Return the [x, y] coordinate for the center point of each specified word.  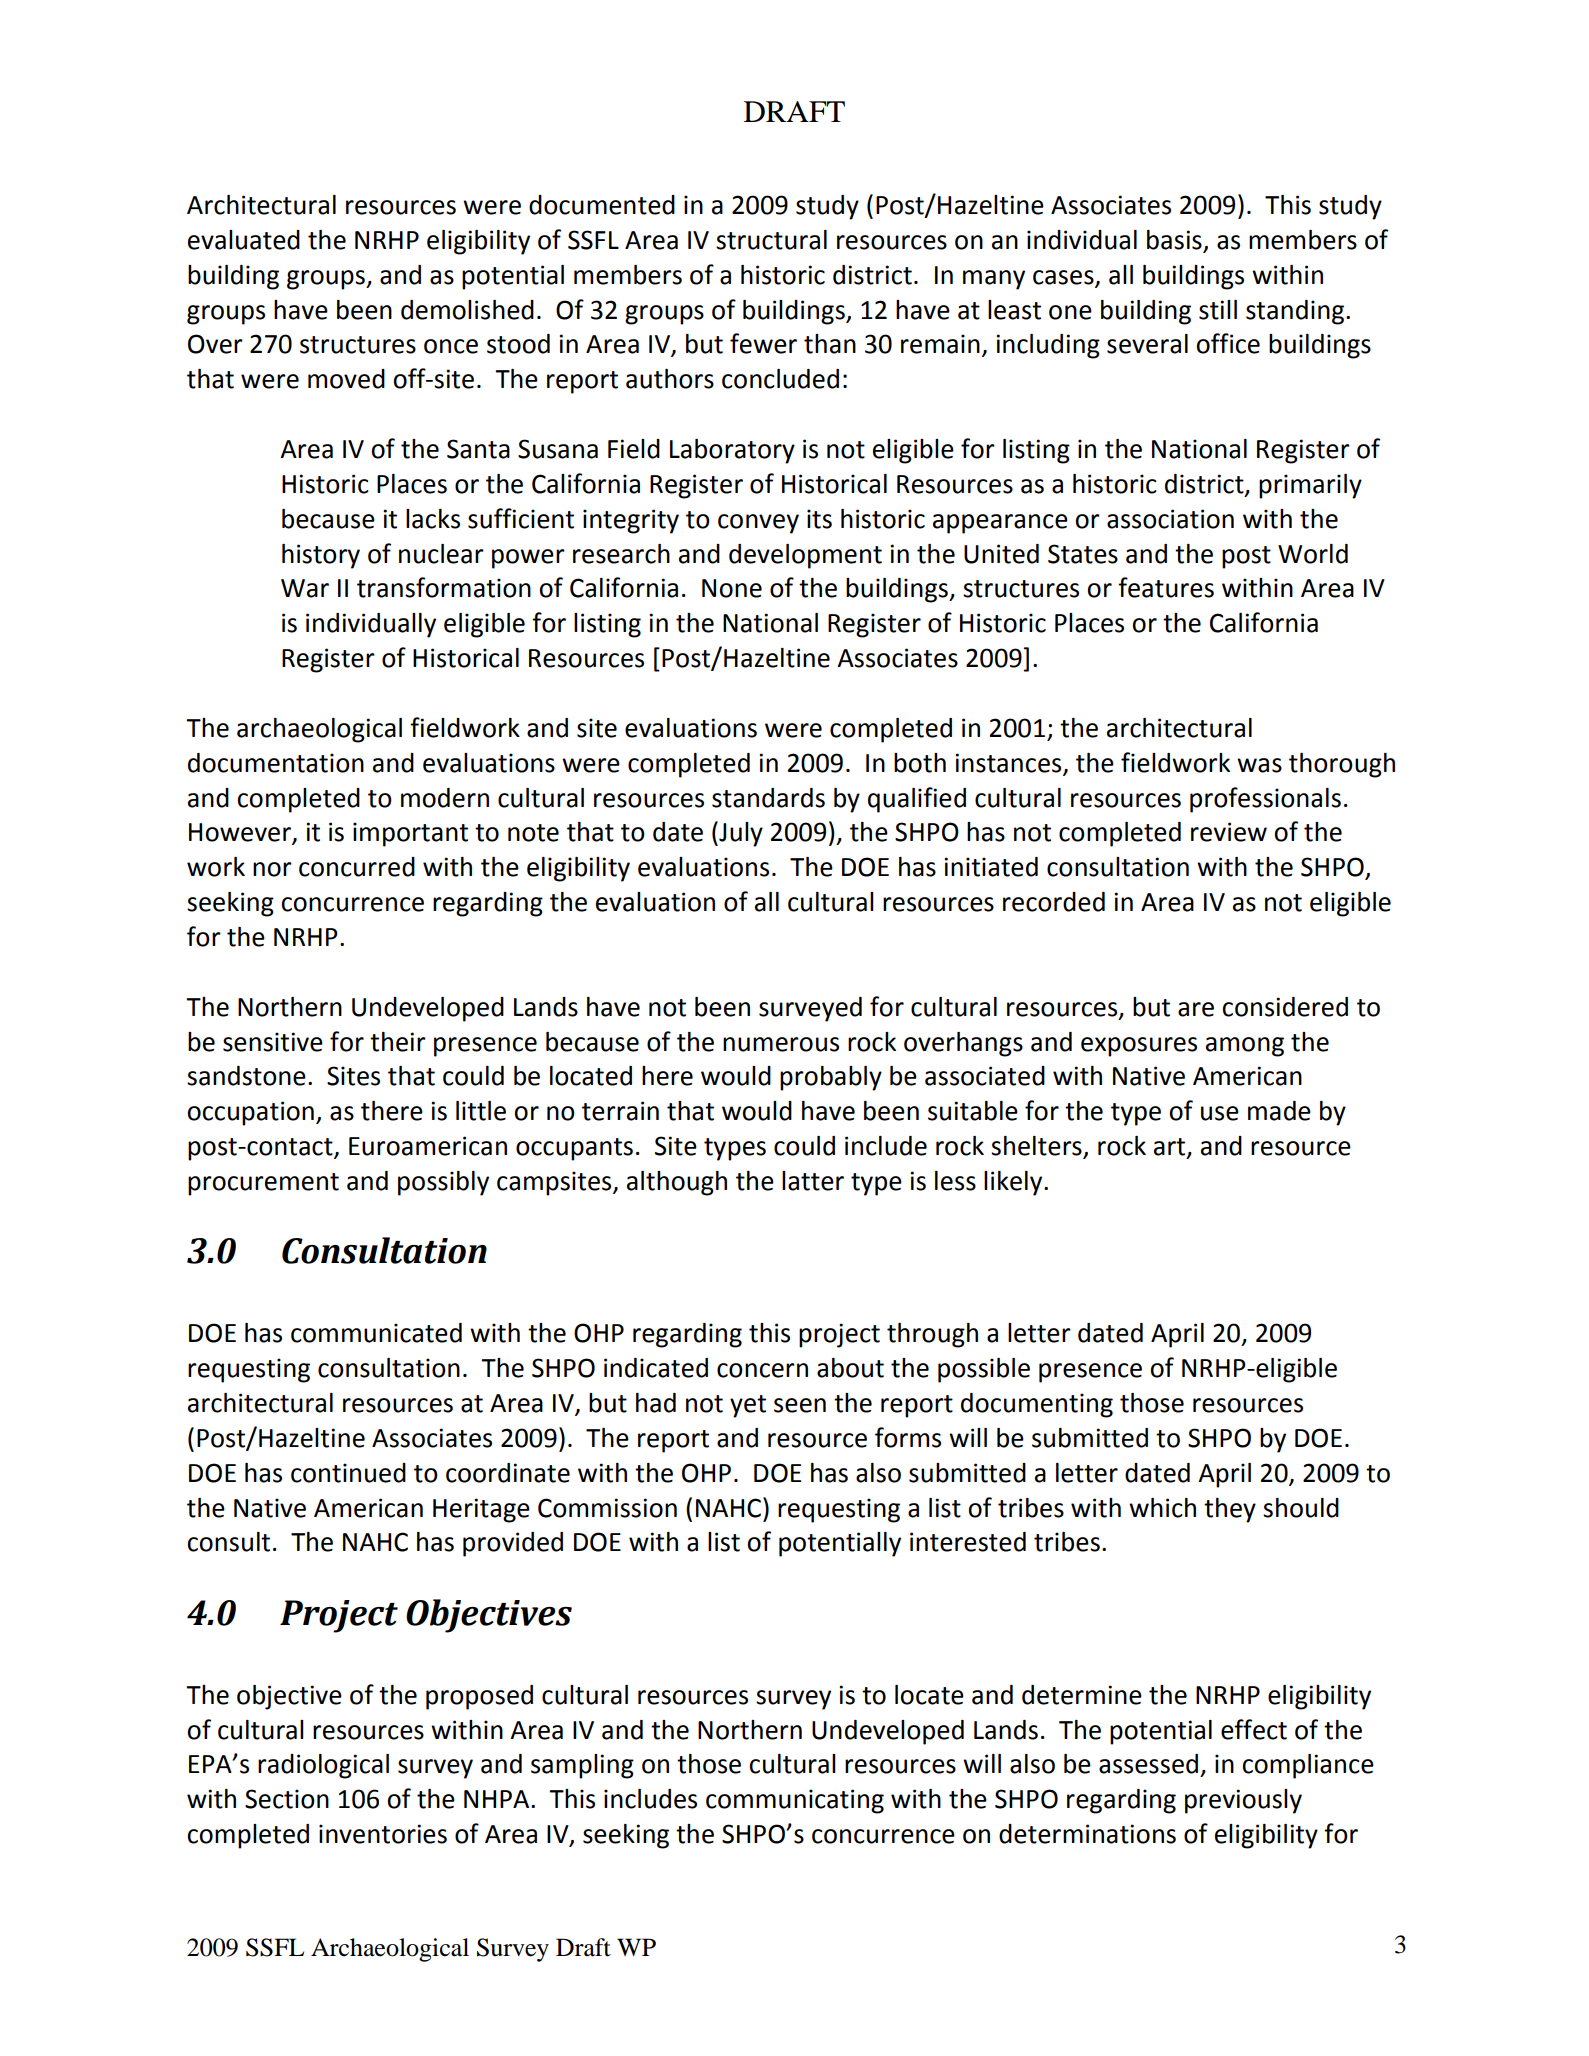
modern [445, 798]
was [1259, 765]
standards [768, 798]
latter [813, 1181]
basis [1175, 241]
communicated [376, 1333]
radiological [323, 1766]
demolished [467, 310]
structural [771, 240]
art [1171, 1148]
